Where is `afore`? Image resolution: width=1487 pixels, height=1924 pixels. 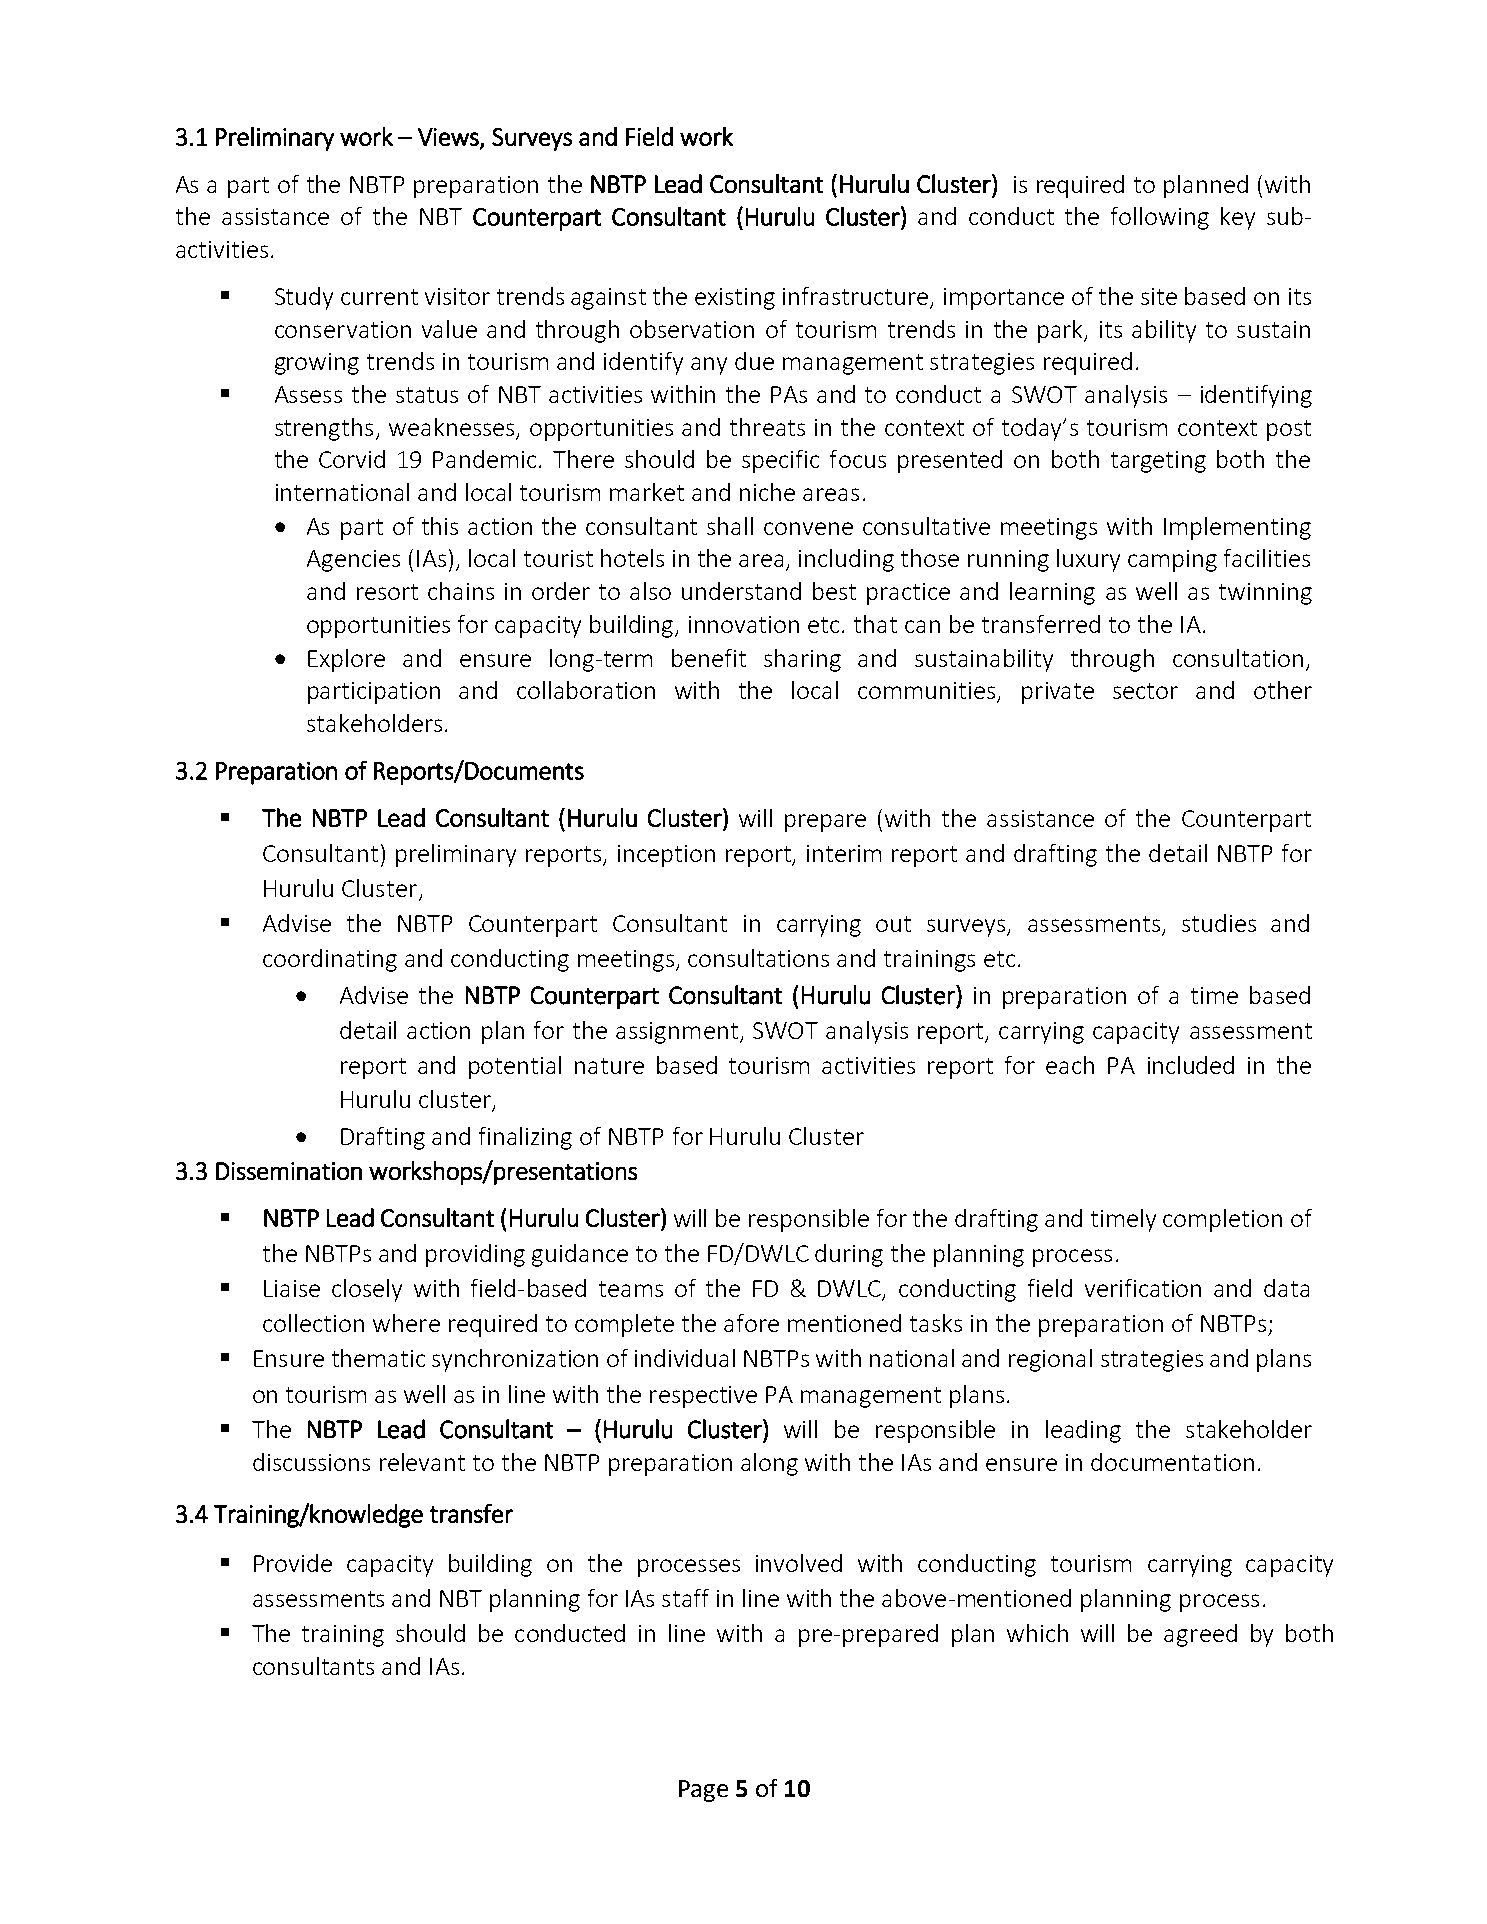 afore is located at coordinates (751, 1323).
